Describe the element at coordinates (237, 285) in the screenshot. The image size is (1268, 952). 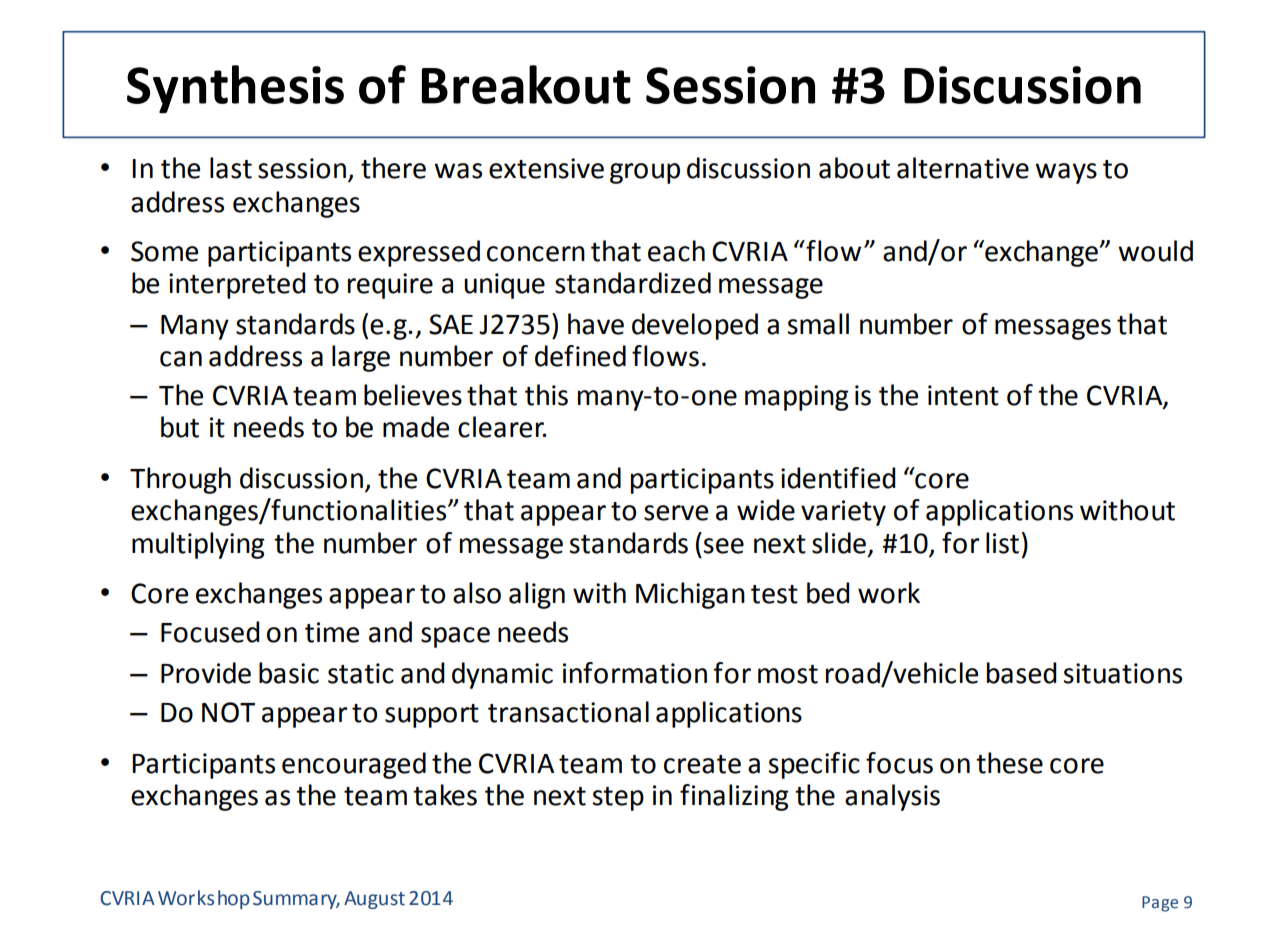
I see `interpreted` at that location.
